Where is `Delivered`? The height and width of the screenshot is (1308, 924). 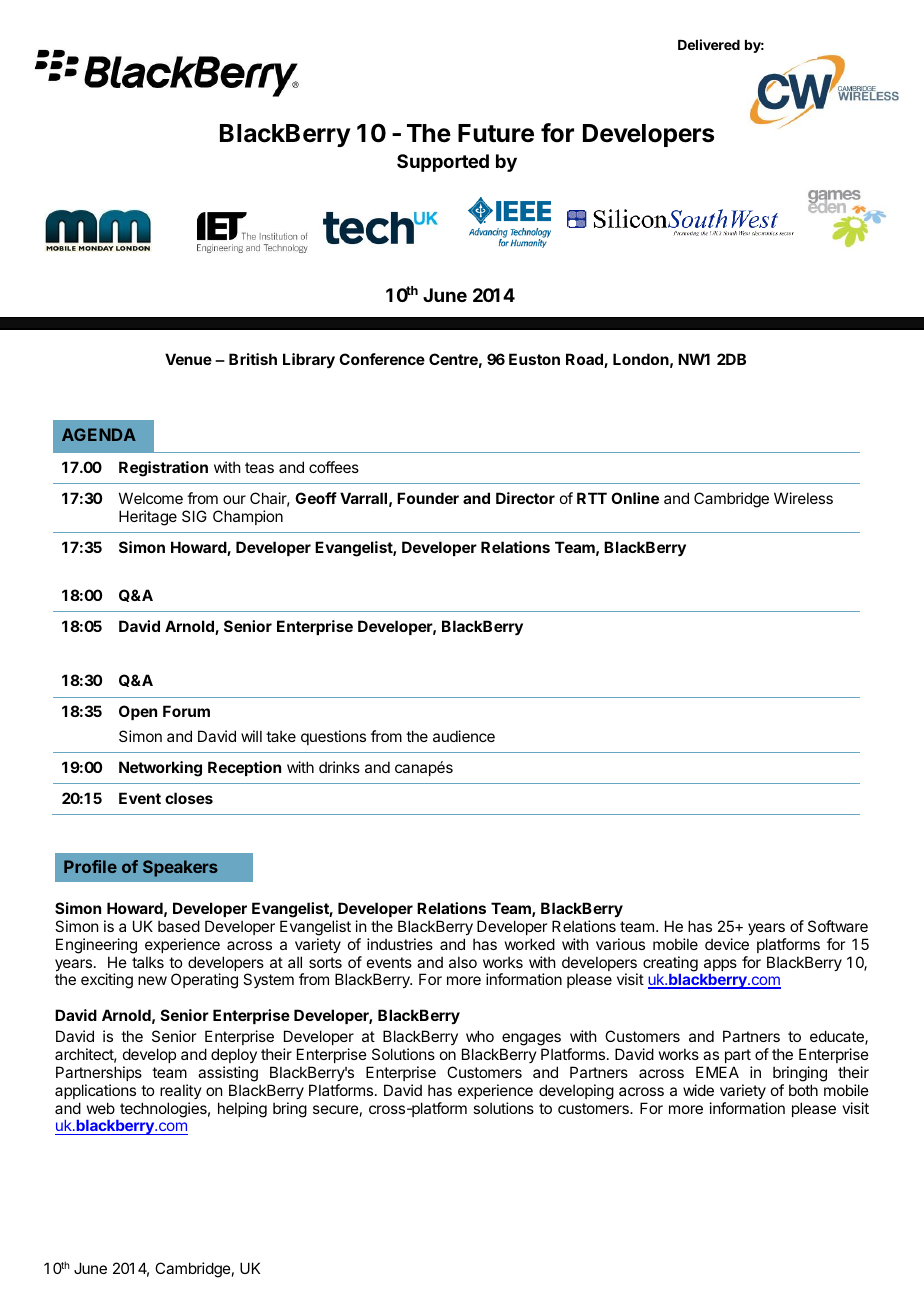 Delivered is located at coordinates (709, 44).
